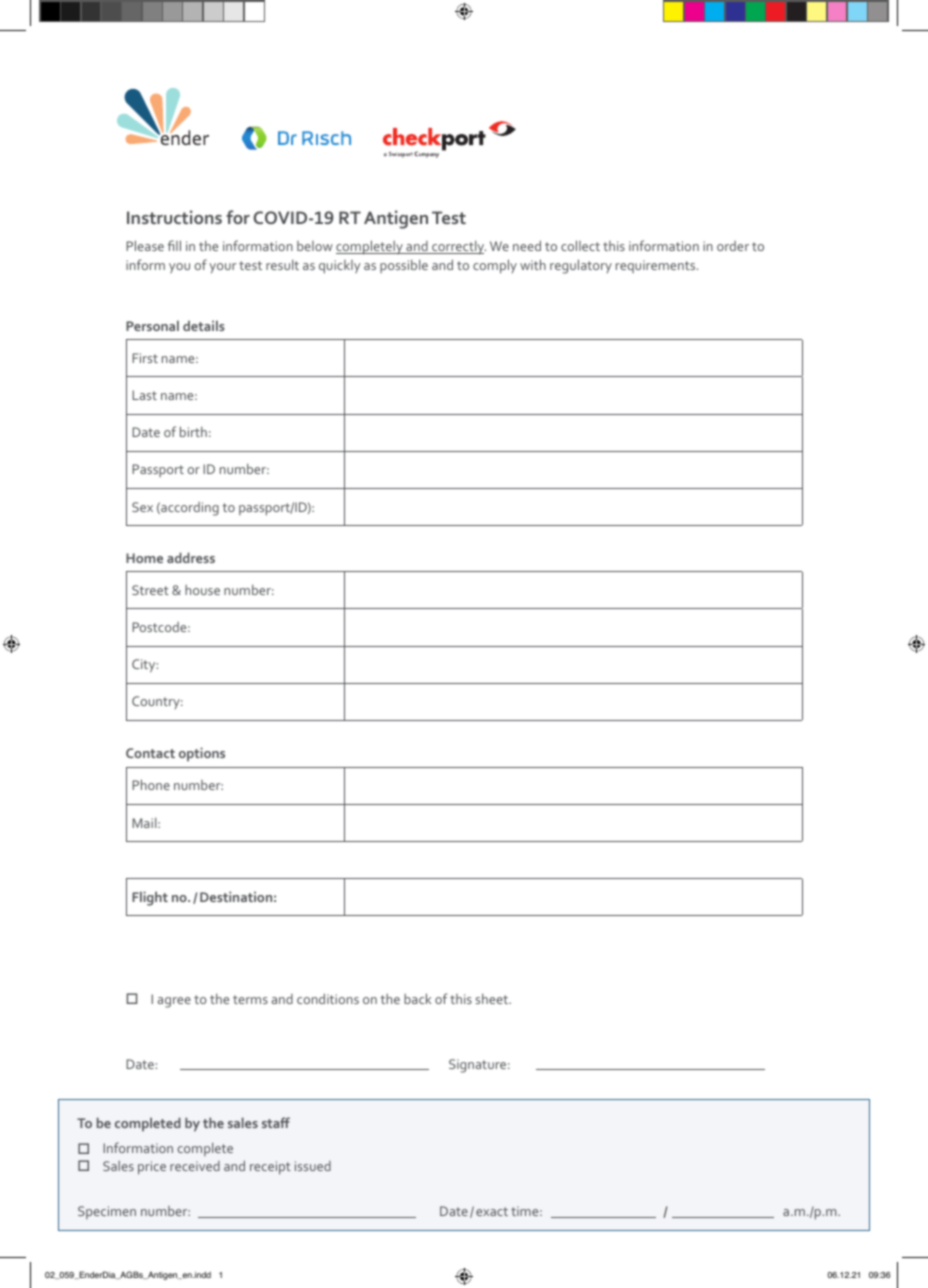 The image size is (928, 1288). I want to click on house, so click(202, 590).
